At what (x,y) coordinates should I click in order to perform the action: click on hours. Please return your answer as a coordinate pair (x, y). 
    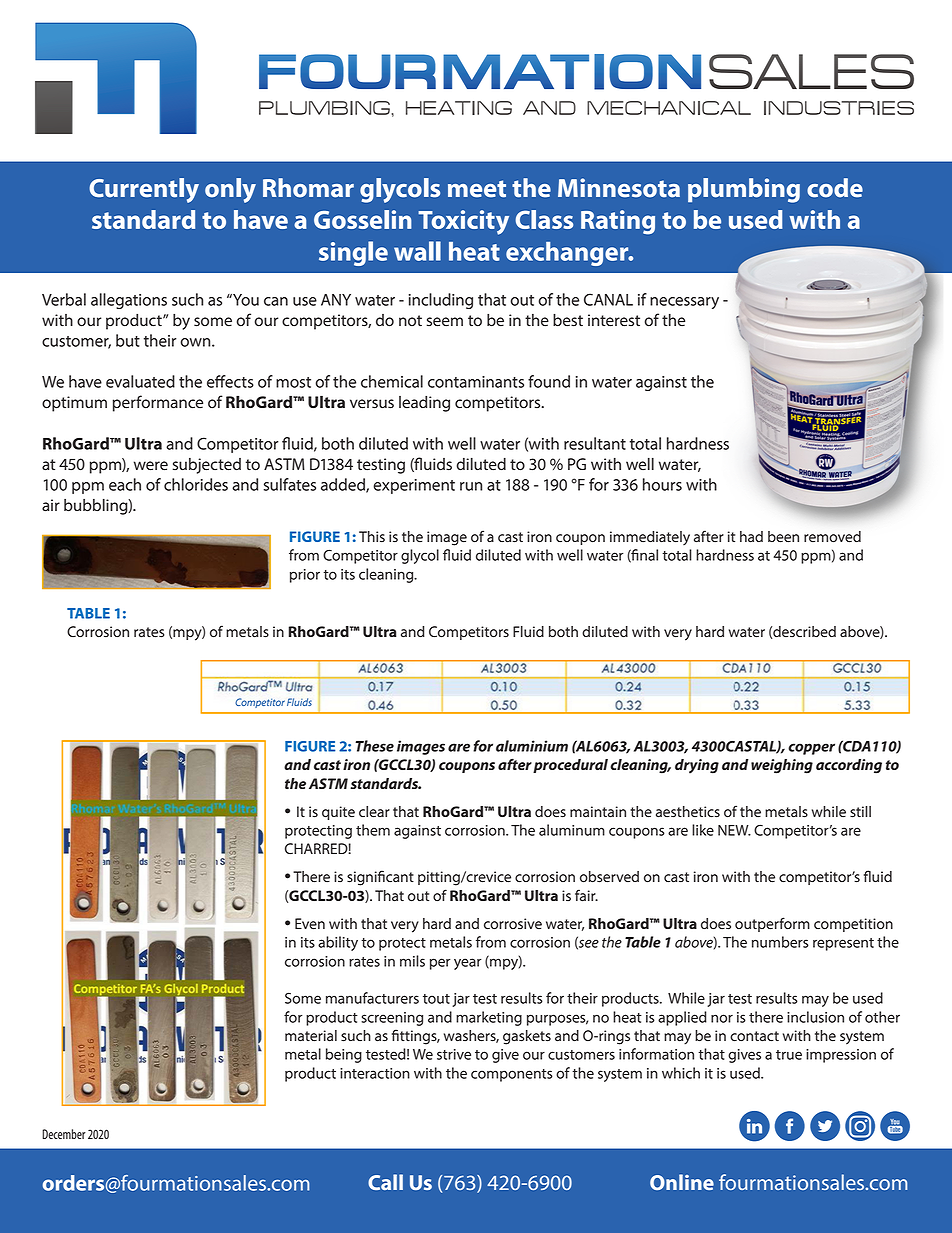
    Looking at the image, I should click on (662, 484).
